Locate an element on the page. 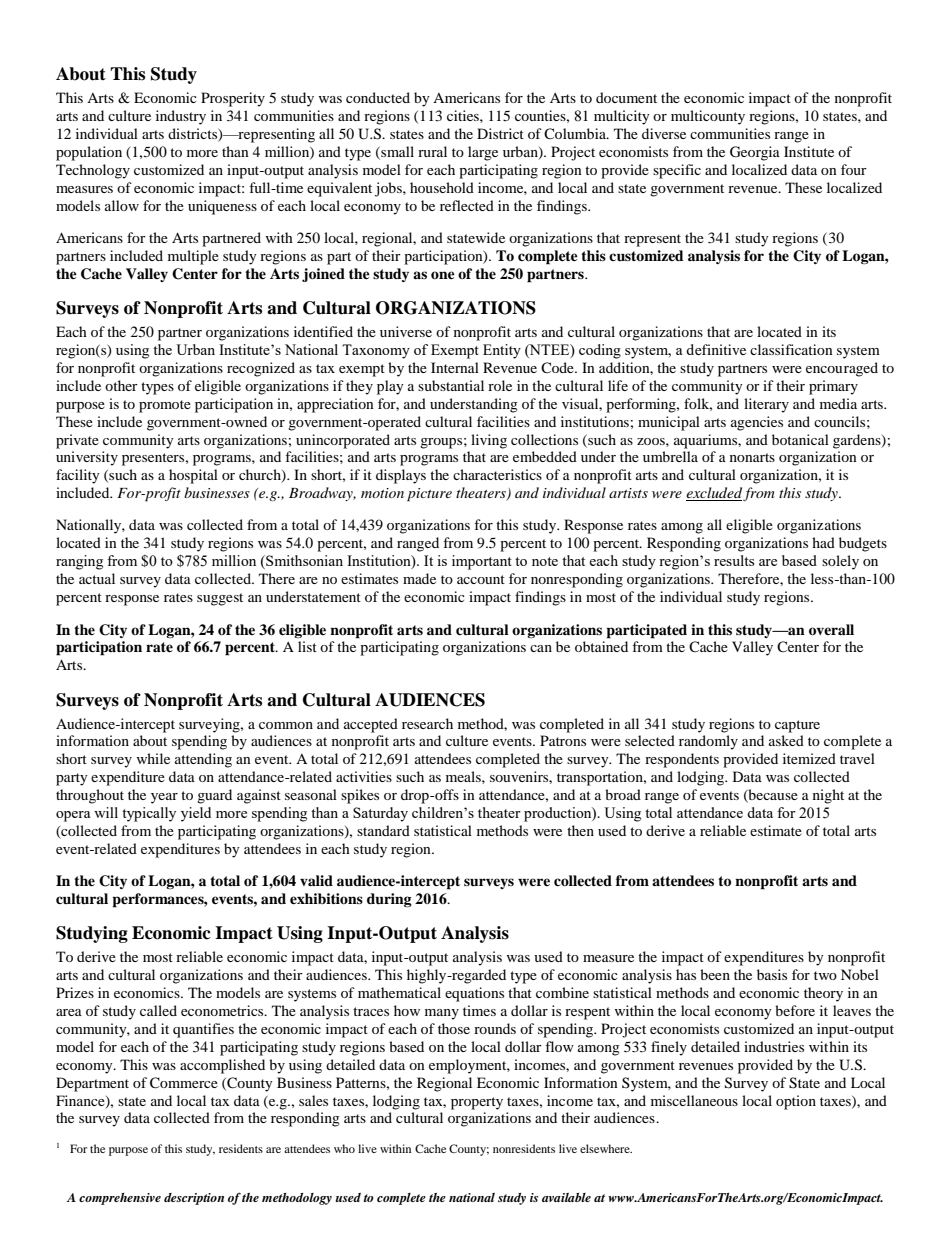 Image resolution: width=952 pixels, height=1233 pixels. typically is located at coordinates (149, 814).
